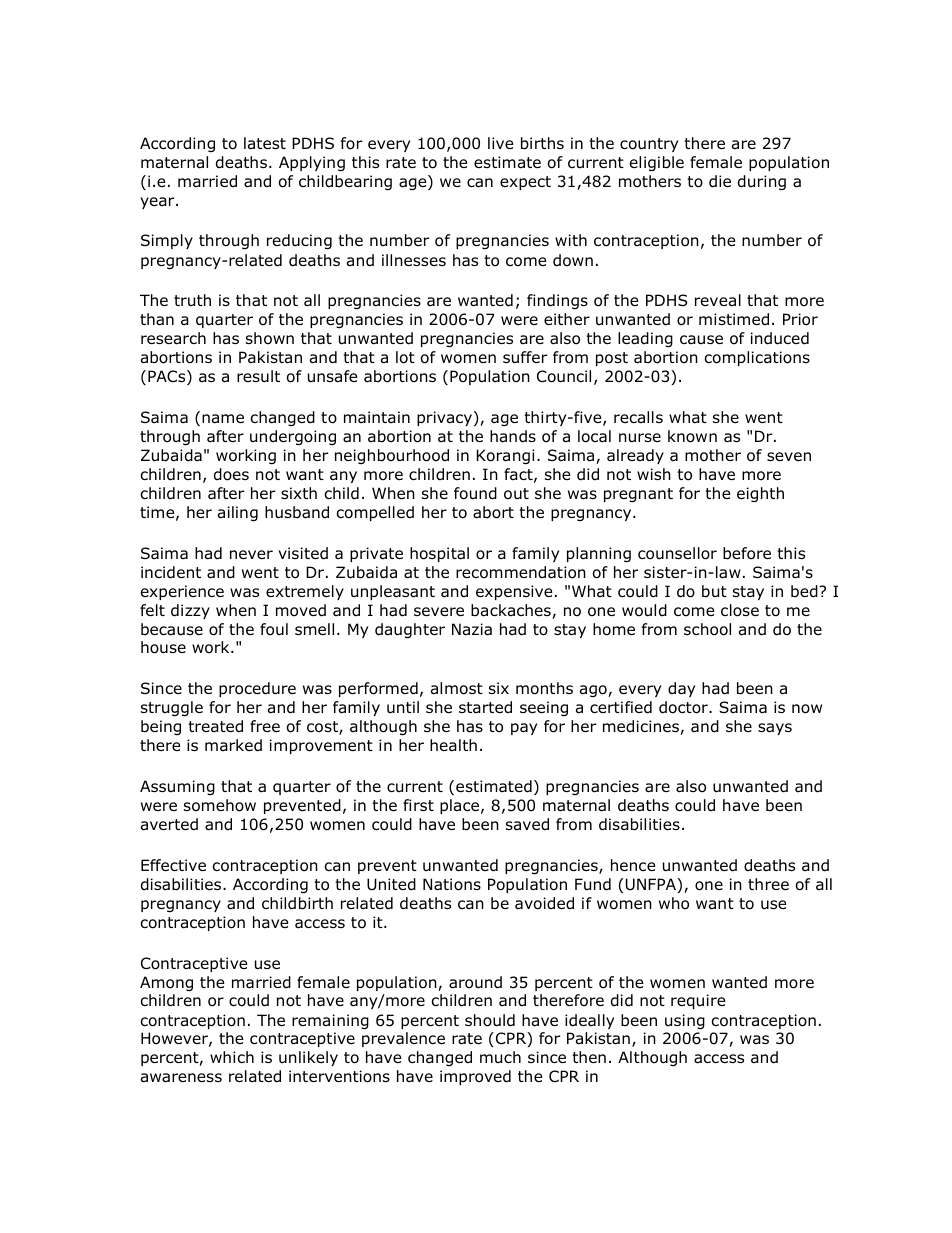  What do you see at coordinates (500, 1057) in the screenshot?
I see `much` at bounding box center [500, 1057].
